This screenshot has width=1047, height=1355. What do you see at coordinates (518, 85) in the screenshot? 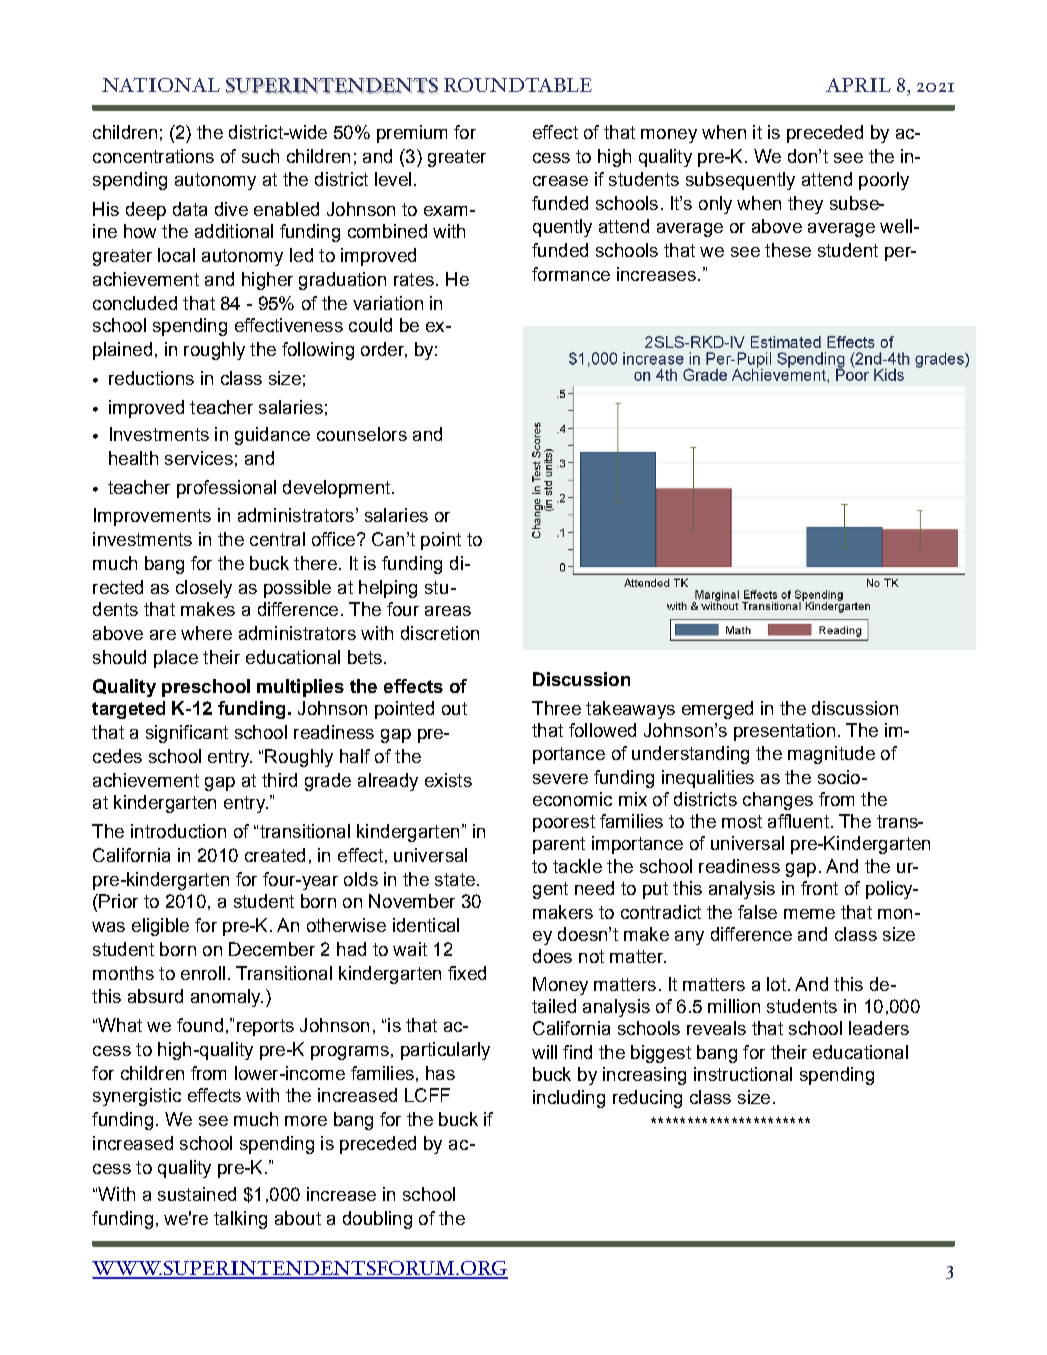
I see `ROUNDTABLE` at bounding box center [518, 85].
